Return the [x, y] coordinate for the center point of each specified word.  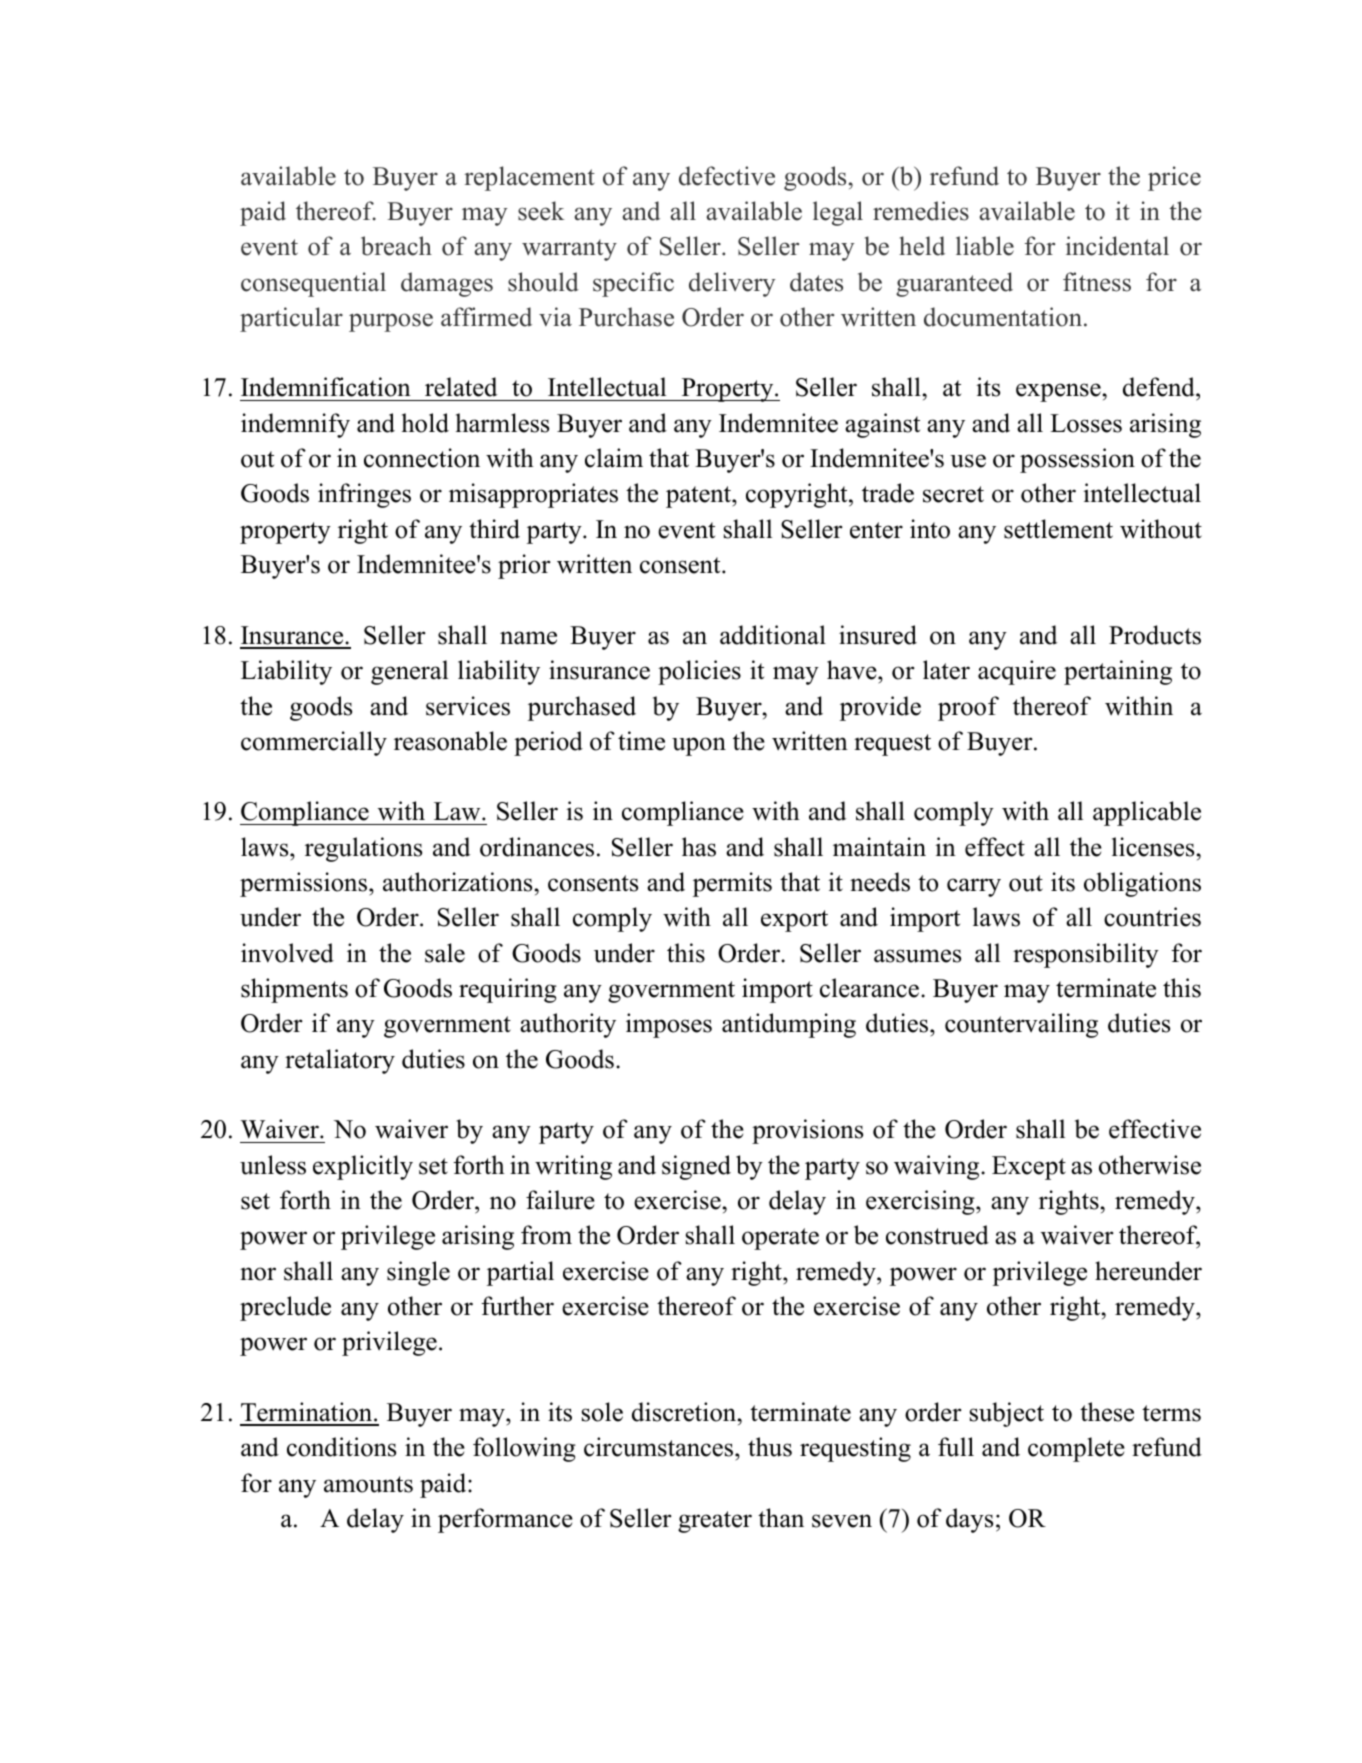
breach [396, 246]
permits [732, 884]
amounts [368, 1484]
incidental [1117, 246]
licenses [1154, 847]
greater [715, 1522]
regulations [363, 849]
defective [727, 176]
